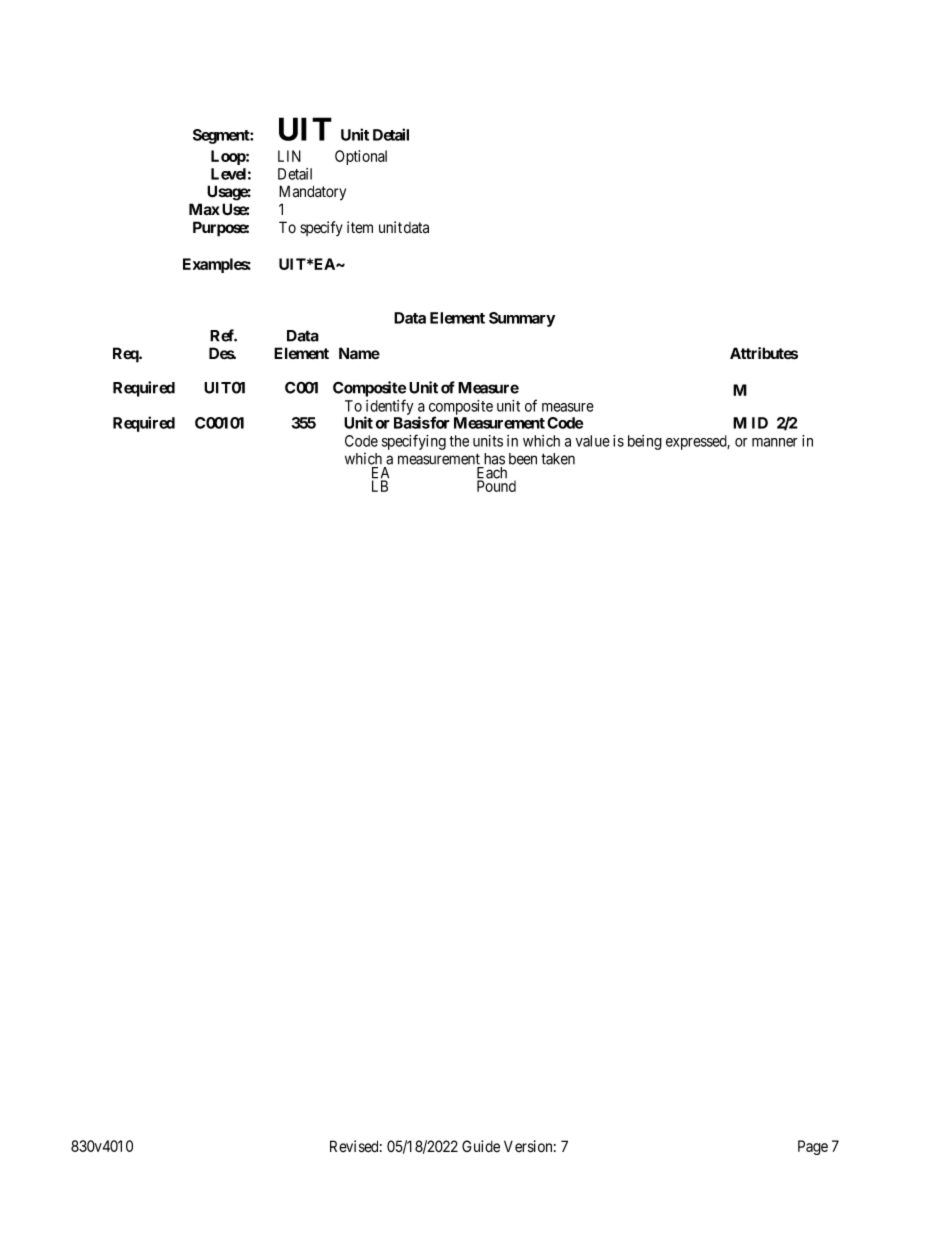  What do you see at coordinates (496, 486) in the page?
I see `Pound` at bounding box center [496, 486].
